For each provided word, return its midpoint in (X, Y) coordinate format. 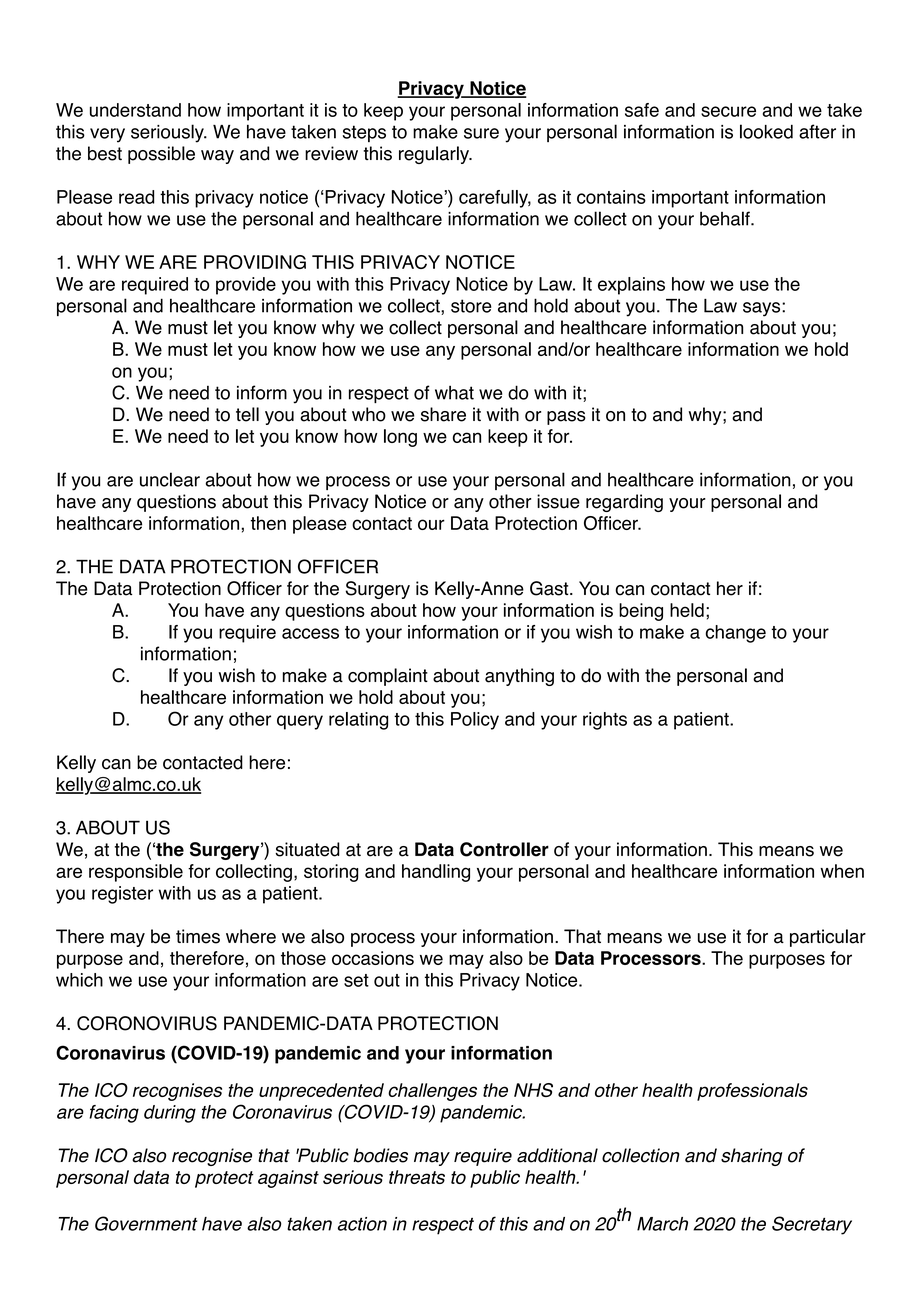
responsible (136, 873)
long (400, 438)
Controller (504, 849)
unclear (170, 479)
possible (161, 155)
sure (481, 133)
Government (146, 1223)
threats (417, 1177)
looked (766, 131)
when (842, 871)
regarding (624, 503)
